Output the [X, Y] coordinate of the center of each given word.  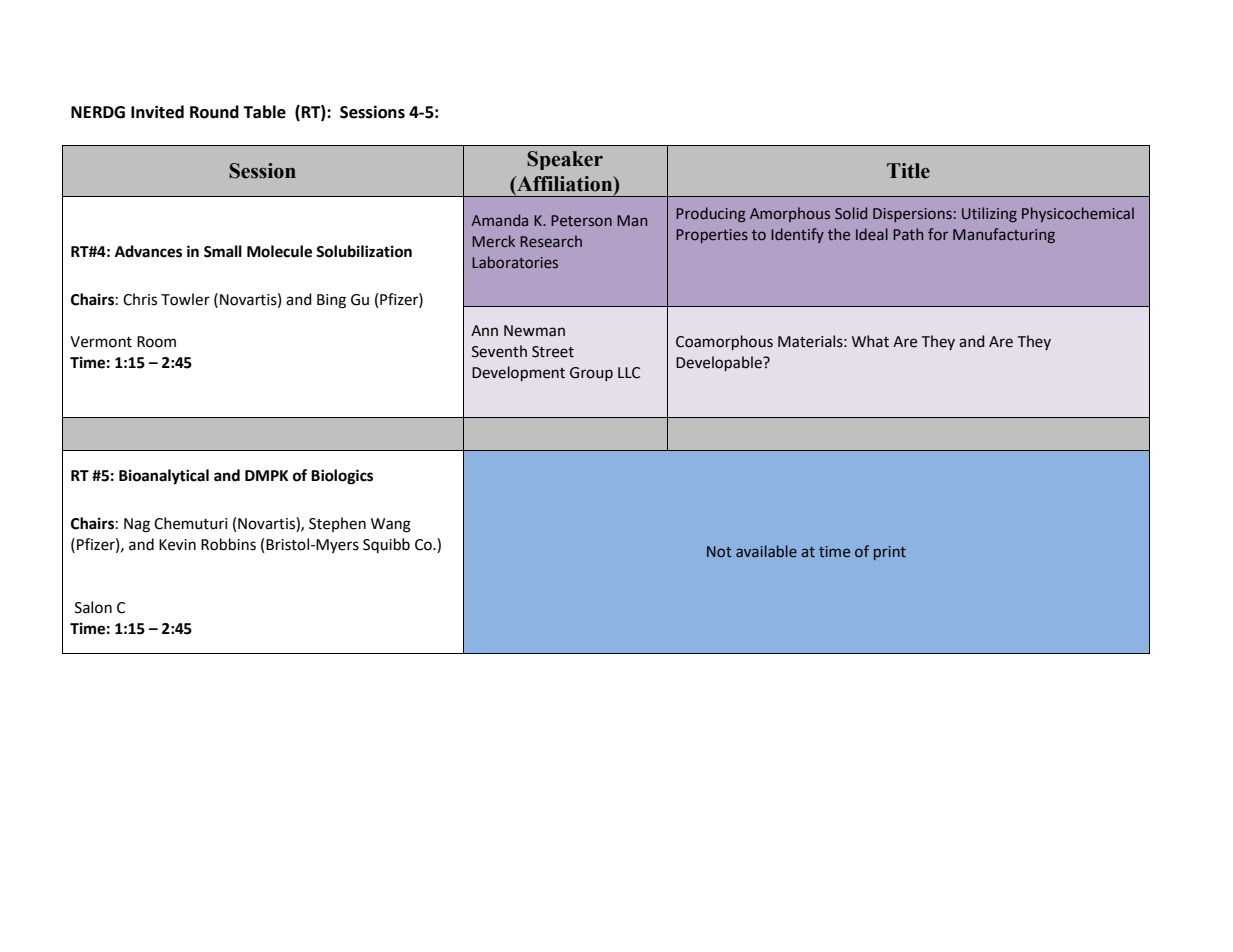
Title [908, 171]
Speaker [565, 160]
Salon [93, 607]
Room [156, 342]
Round [214, 112]
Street [553, 352]
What [870, 341]
